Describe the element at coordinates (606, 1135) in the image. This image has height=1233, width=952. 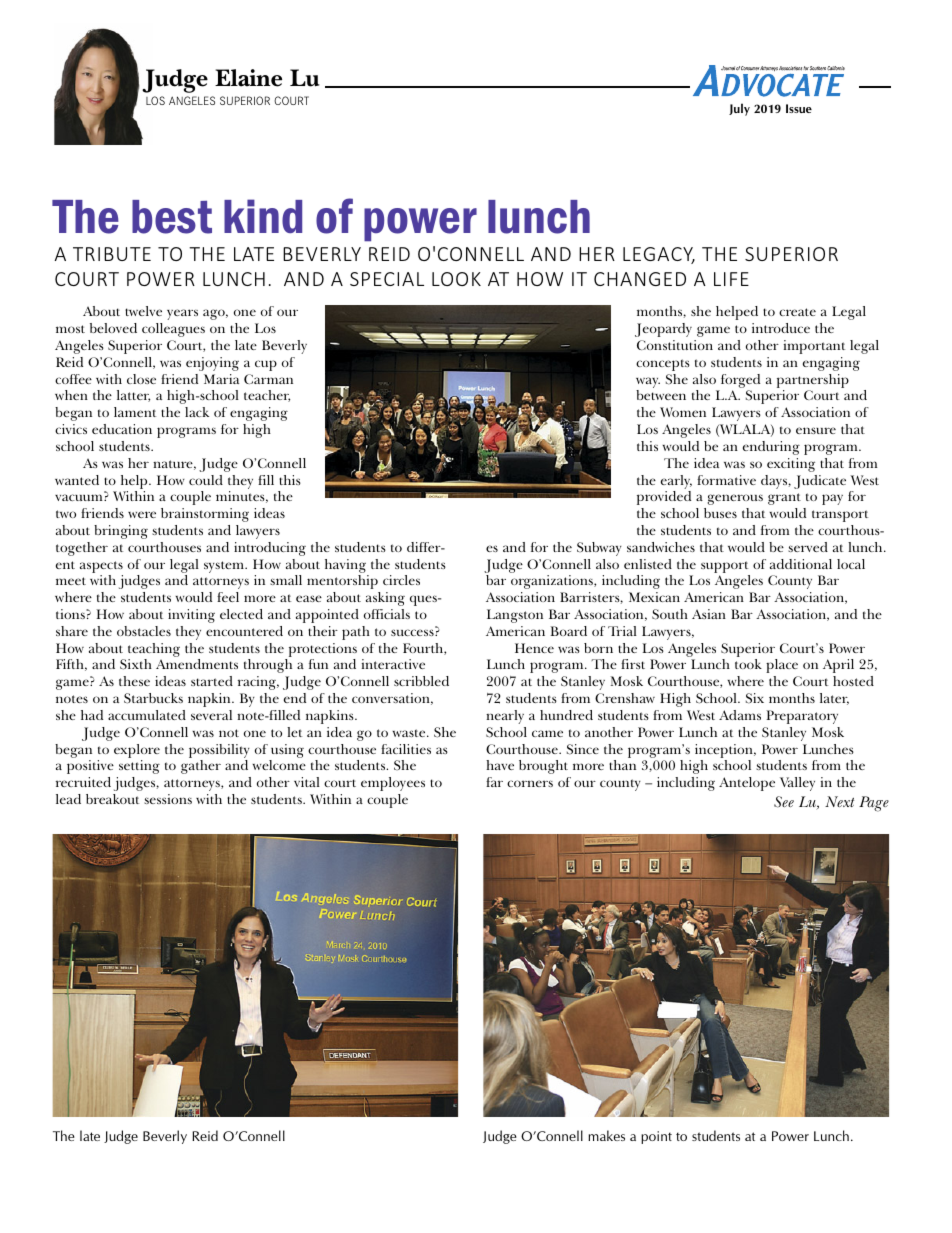
I see `makes` at that location.
